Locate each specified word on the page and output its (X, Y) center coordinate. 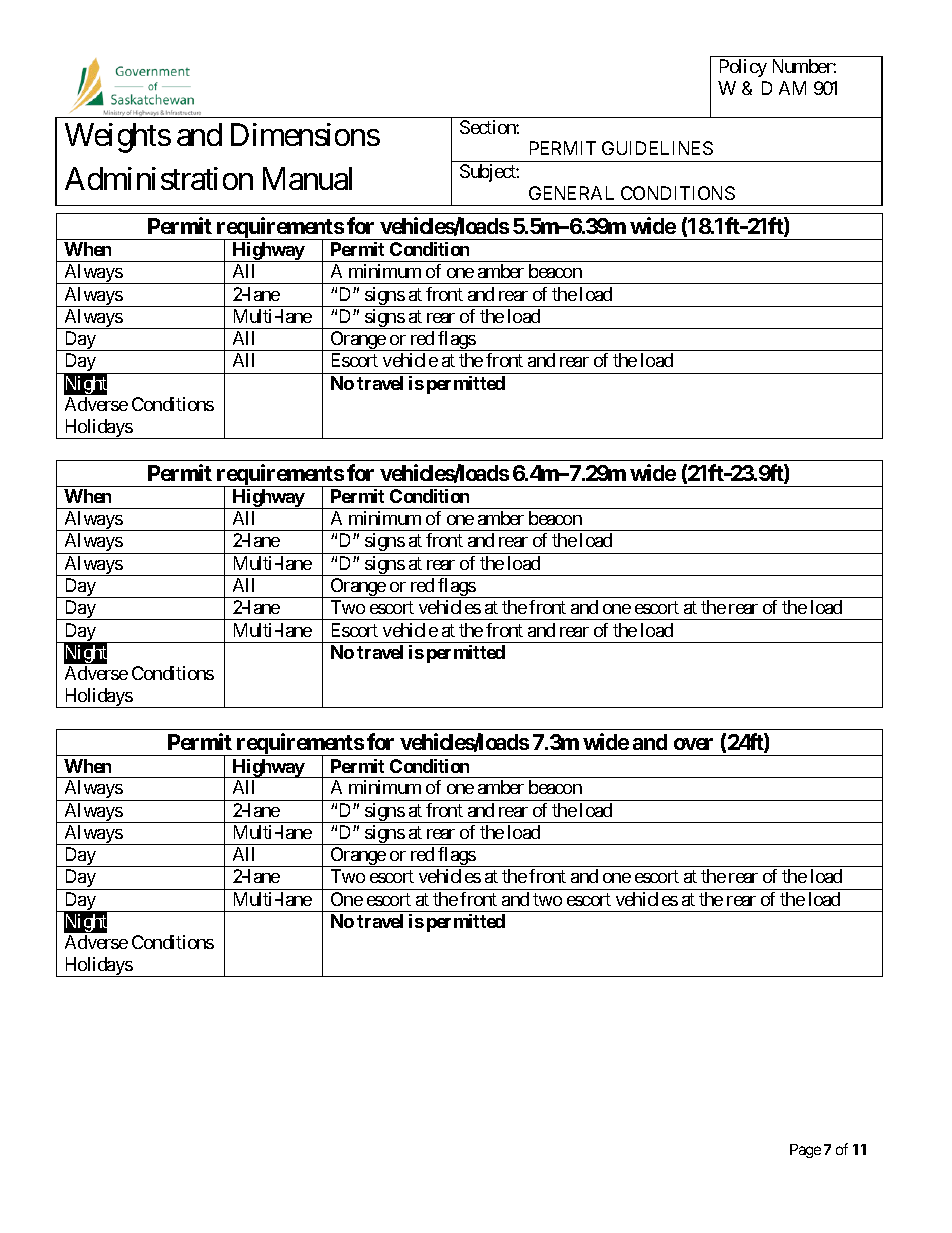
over (693, 744)
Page (805, 1151)
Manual (307, 178)
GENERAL (571, 193)
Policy (743, 68)
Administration (159, 178)
